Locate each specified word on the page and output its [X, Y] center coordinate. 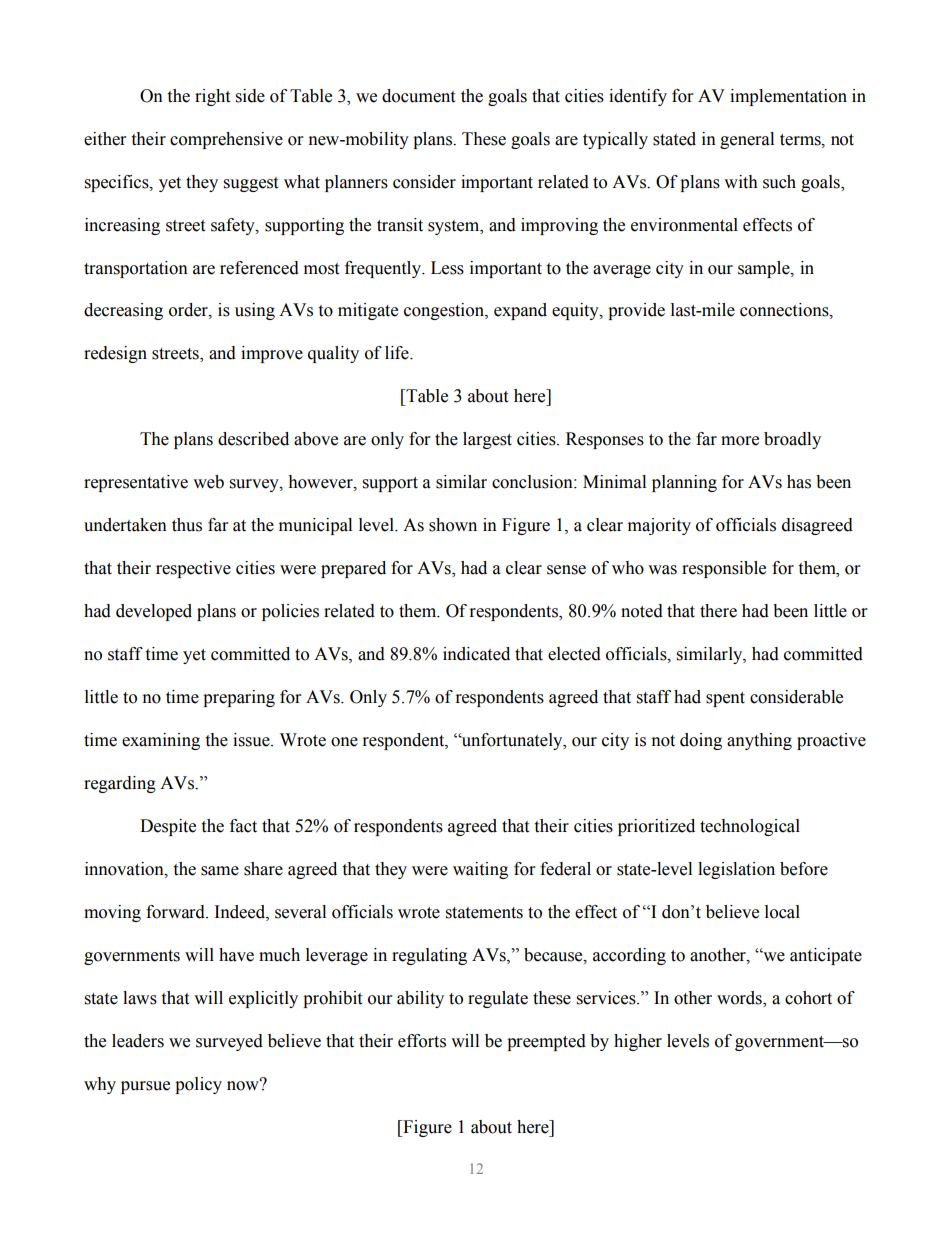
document [418, 96]
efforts [422, 1041]
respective [193, 569]
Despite [168, 827]
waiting [480, 870]
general [747, 140]
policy [198, 1085]
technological [750, 827]
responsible [724, 569]
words [740, 999]
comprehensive [226, 140]
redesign [115, 354]
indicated [476, 654]
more [740, 441]
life [398, 353]
